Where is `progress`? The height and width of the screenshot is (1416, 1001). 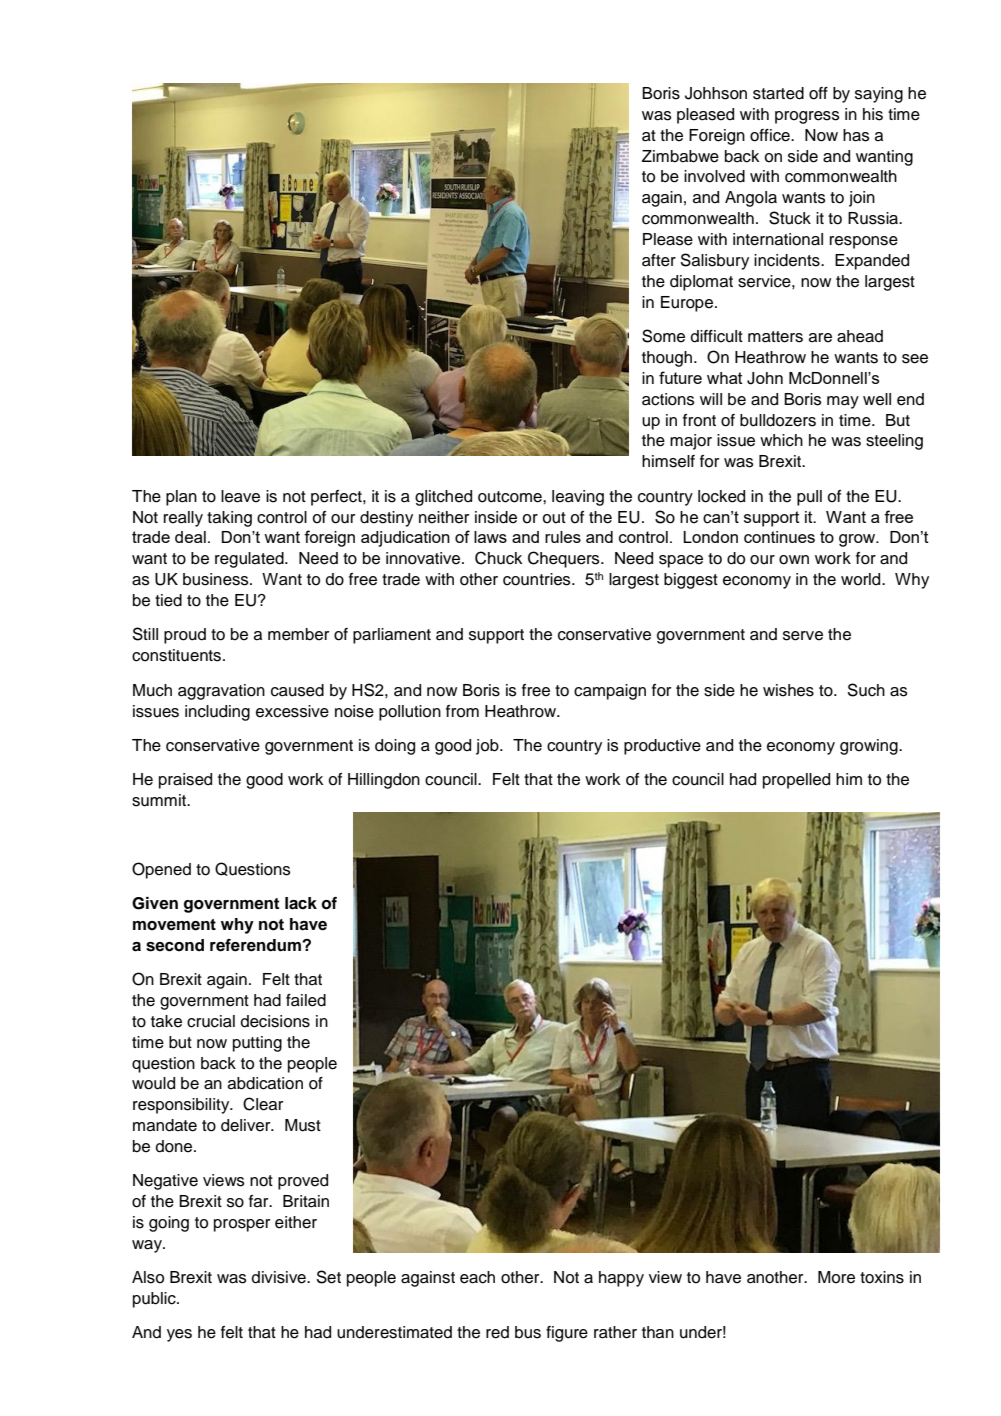
progress is located at coordinates (807, 117).
